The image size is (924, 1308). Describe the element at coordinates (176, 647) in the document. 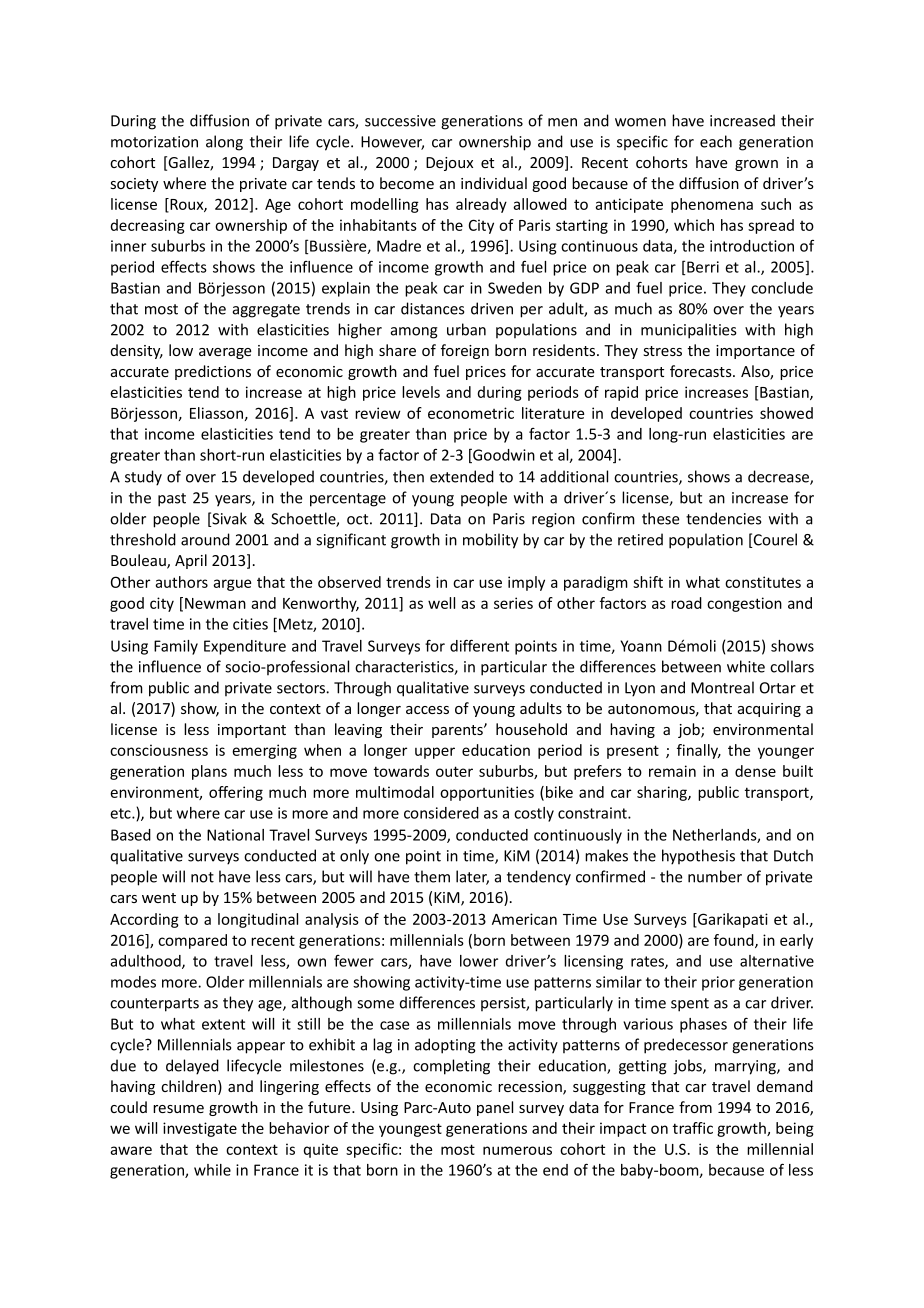

I see `Family` at that location.
